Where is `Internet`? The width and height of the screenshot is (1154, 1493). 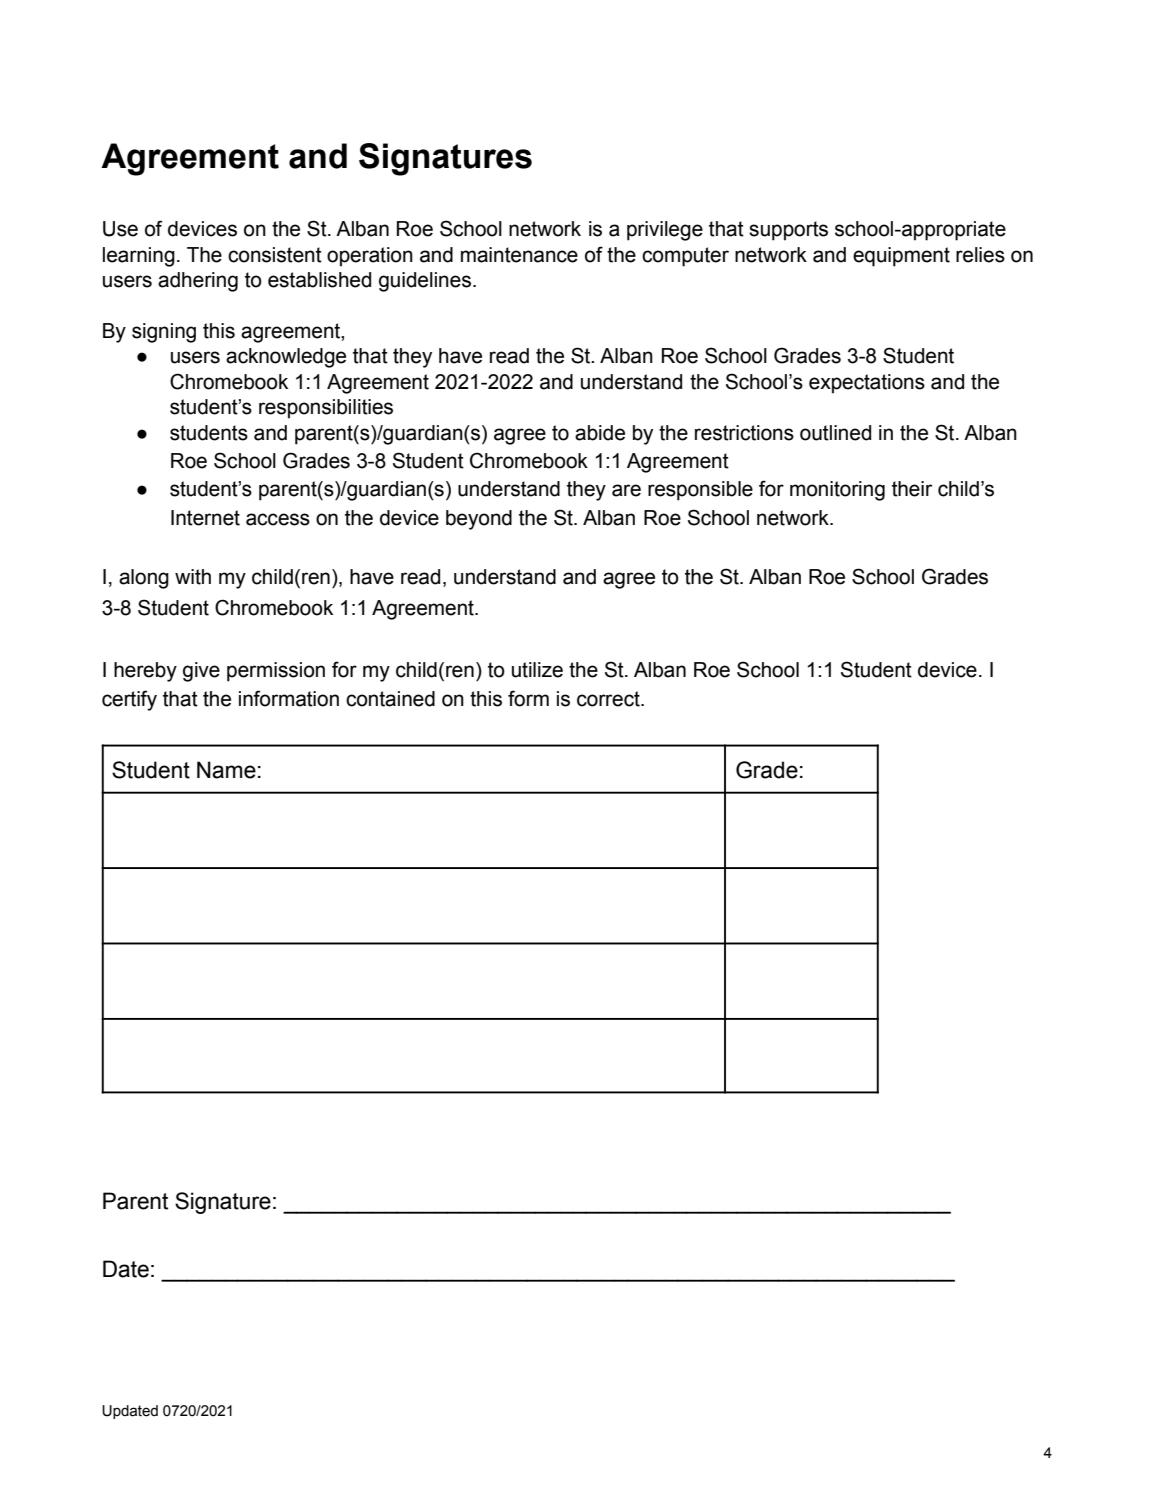
Internet is located at coordinates (205, 518).
